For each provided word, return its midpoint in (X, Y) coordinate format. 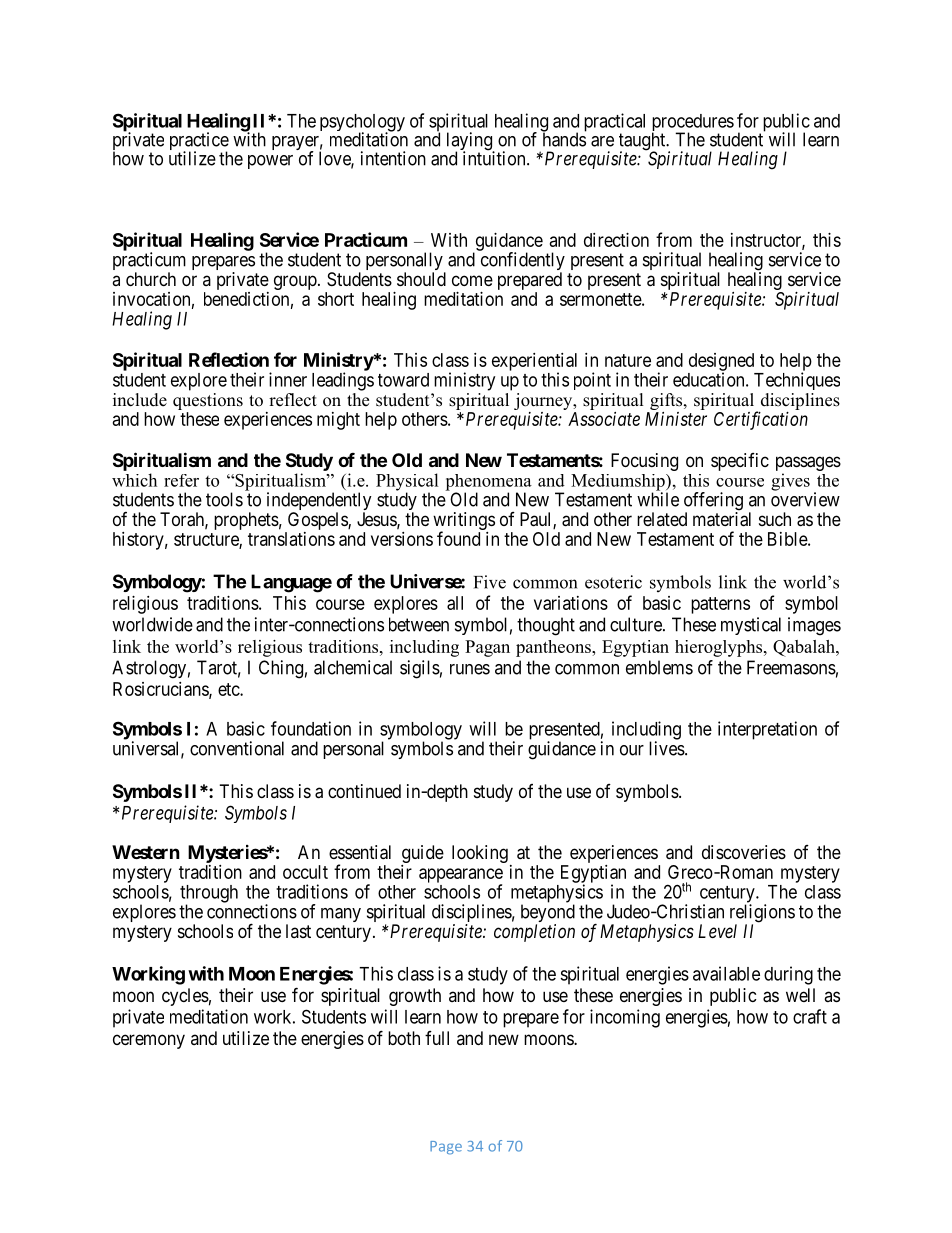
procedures (693, 124)
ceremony (149, 1041)
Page (446, 1148)
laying (471, 142)
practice (199, 142)
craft (810, 1016)
